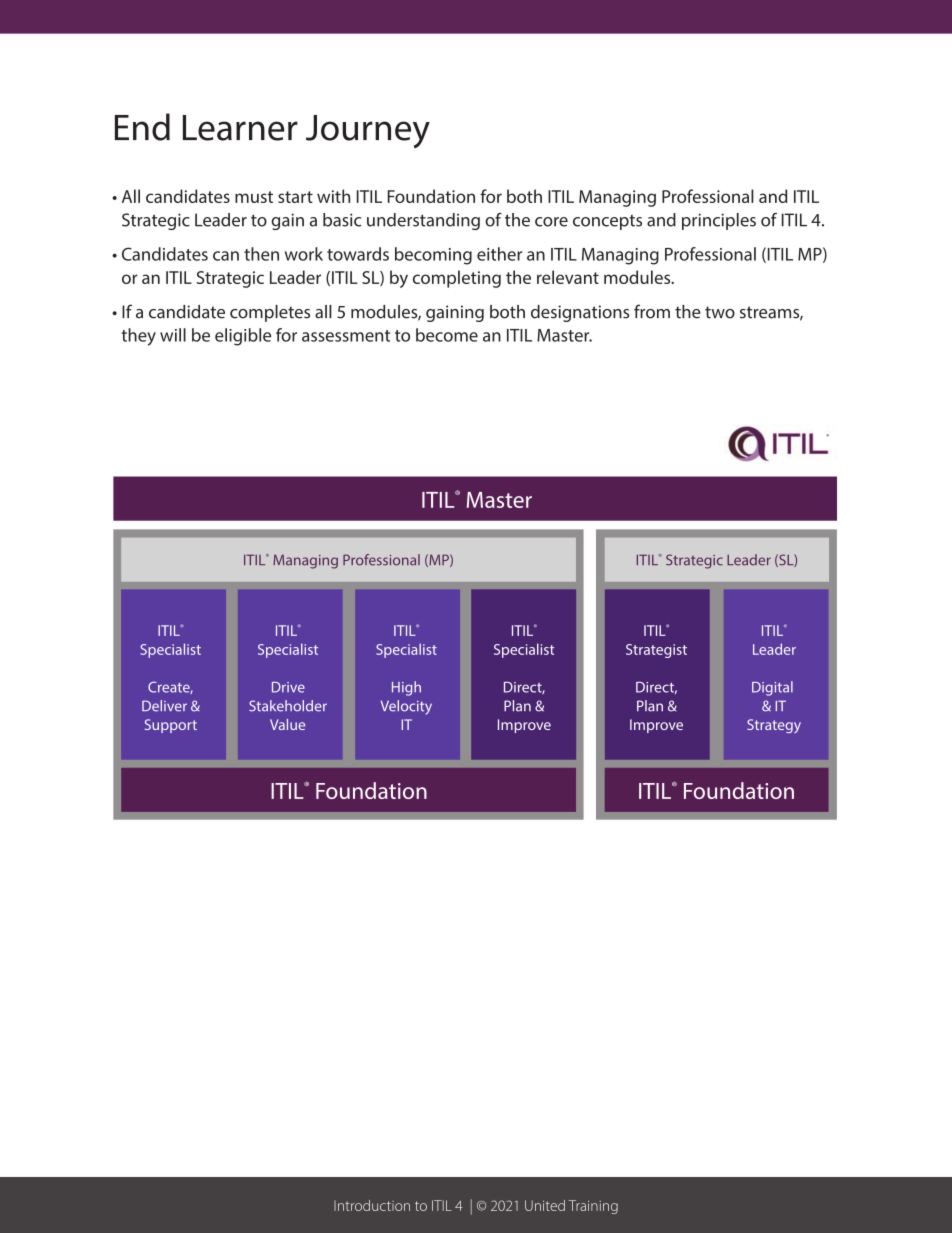 Image resolution: width=952 pixels, height=1233 pixels. Describe the element at coordinates (774, 726) in the document. I see `Strategy` at that location.
